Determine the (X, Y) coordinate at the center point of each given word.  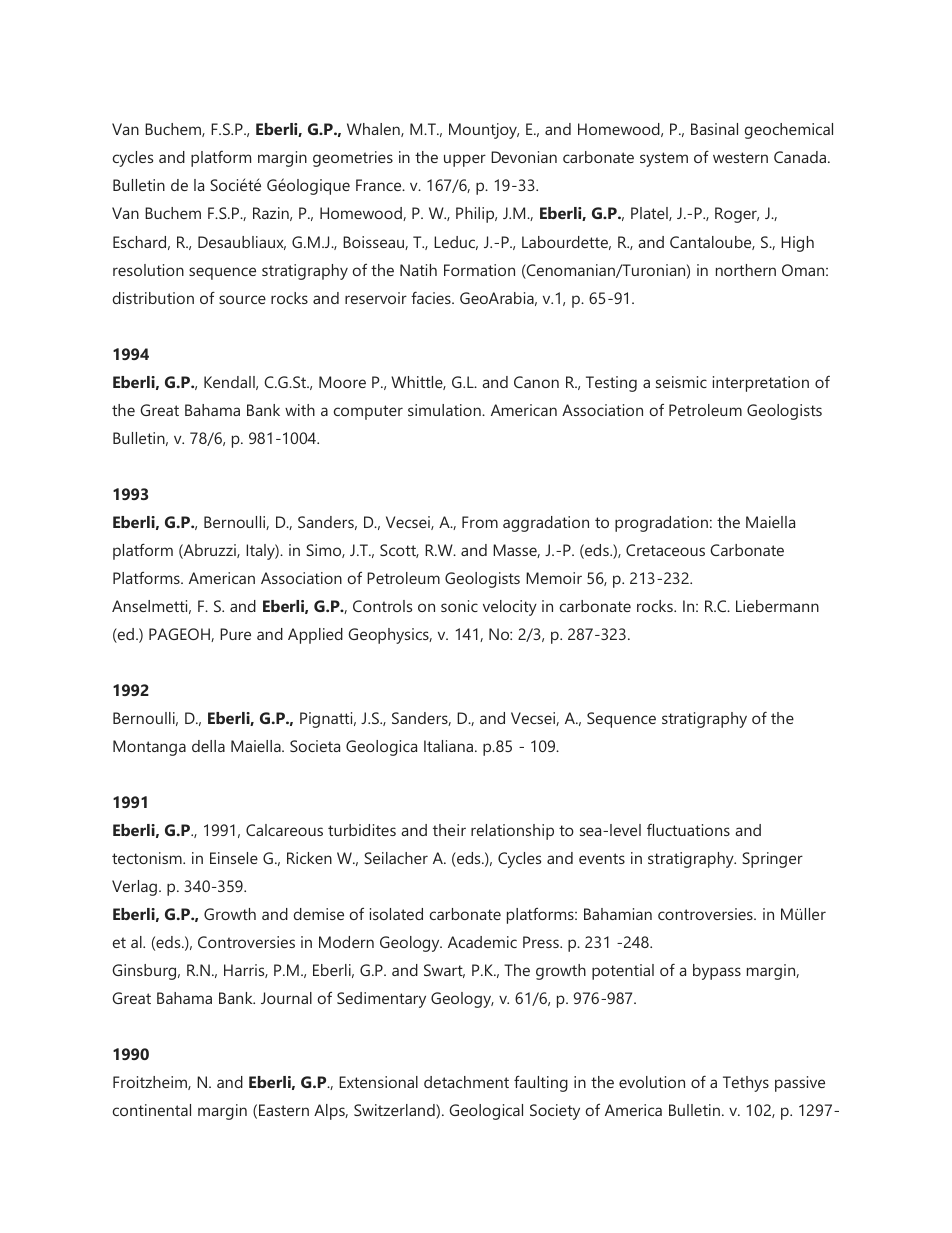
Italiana (450, 746)
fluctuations (688, 830)
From (480, 522)
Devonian (524, 157)
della (208, 746)
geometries (353, 159)
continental (152, 1110)
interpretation (761, 384)
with (300, 410)
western (740, 157)
